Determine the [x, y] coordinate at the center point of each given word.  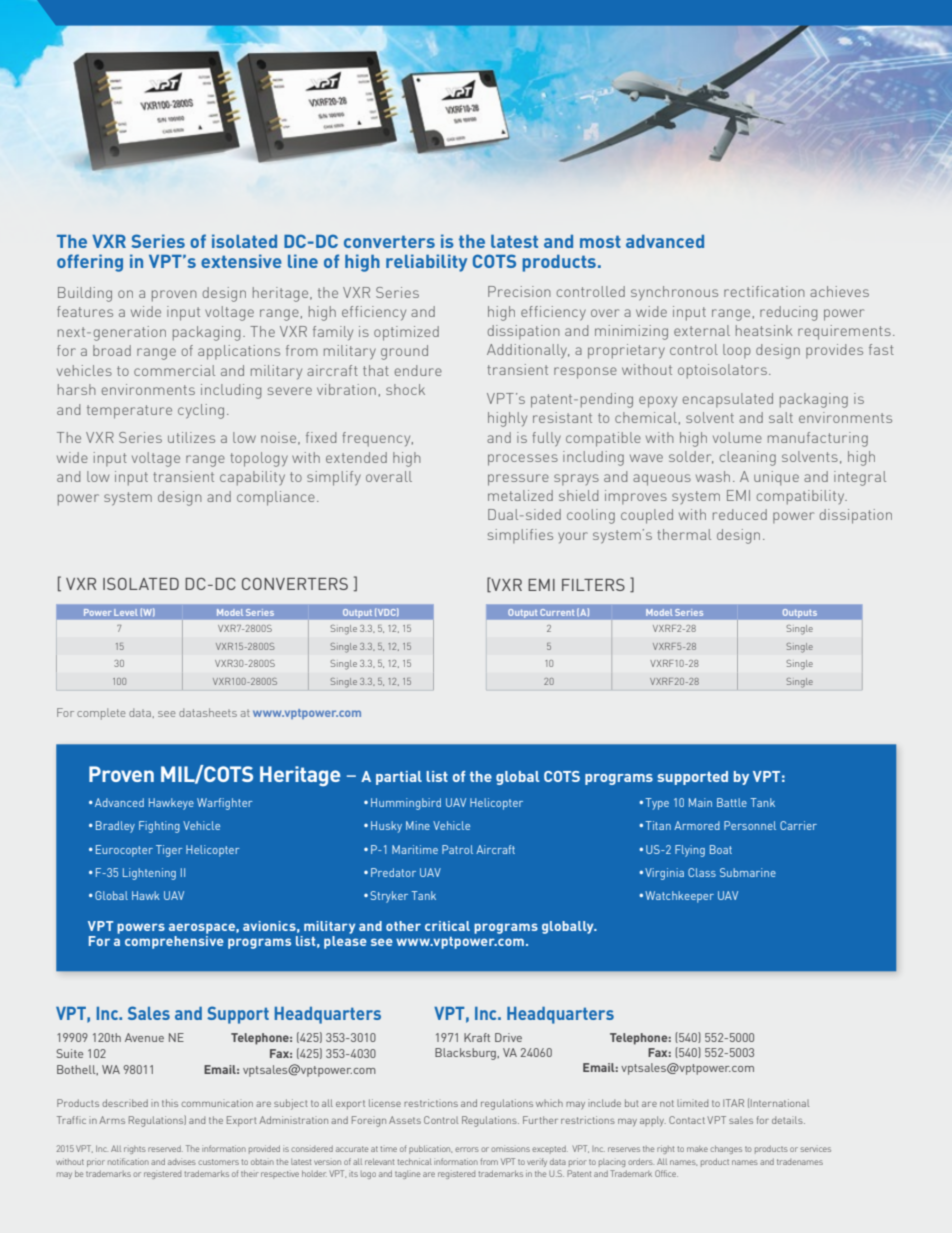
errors [467, 1149]
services [815, 1149]
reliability [426, 263]
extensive [241, 261]
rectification [764, 291]
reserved [165, 1149]
